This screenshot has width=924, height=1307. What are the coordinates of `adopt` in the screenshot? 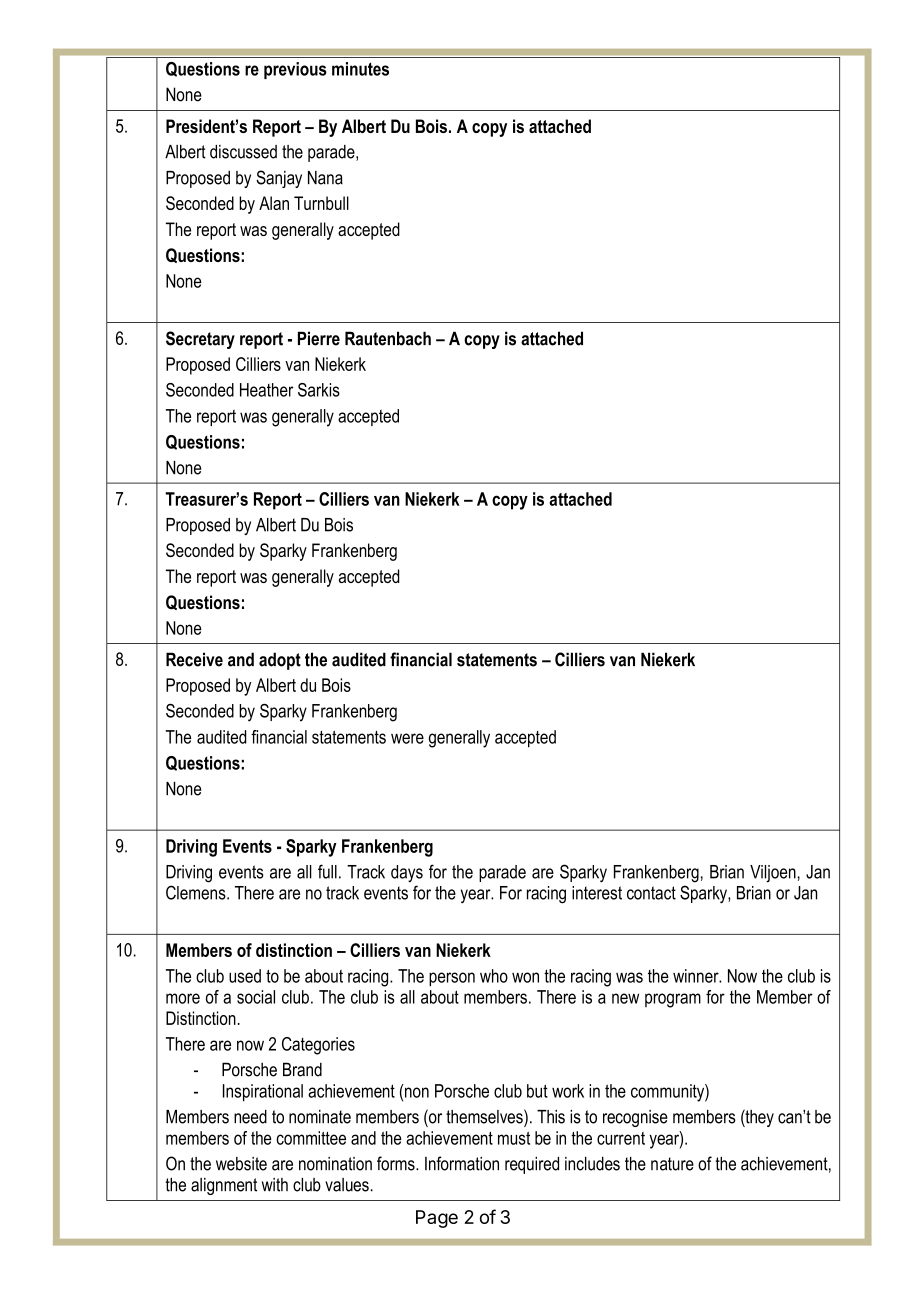 It's located at (280, 661).
